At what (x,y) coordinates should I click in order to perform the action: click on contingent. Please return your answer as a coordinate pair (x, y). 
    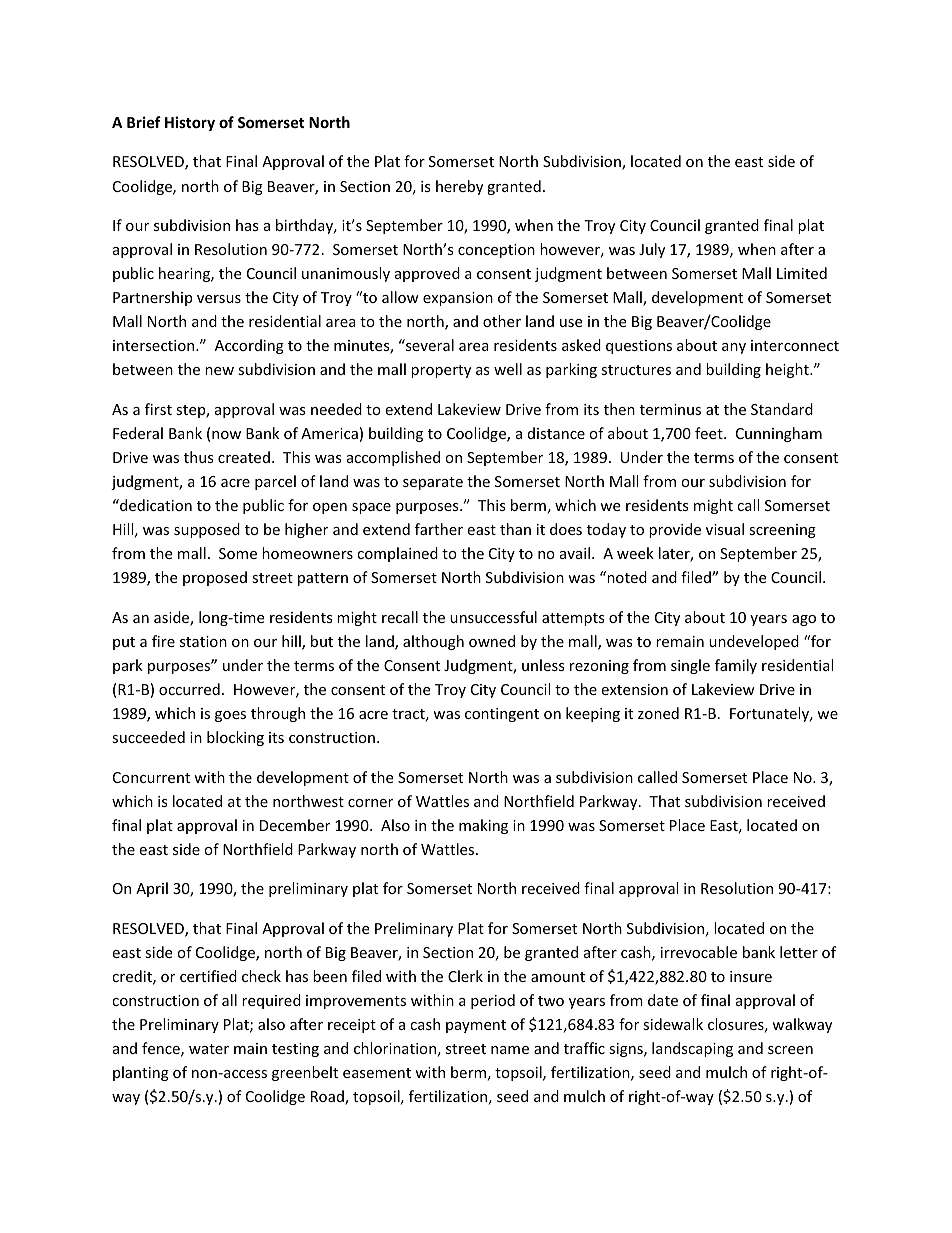
    Looking at the image, I should click on (502, 715).
